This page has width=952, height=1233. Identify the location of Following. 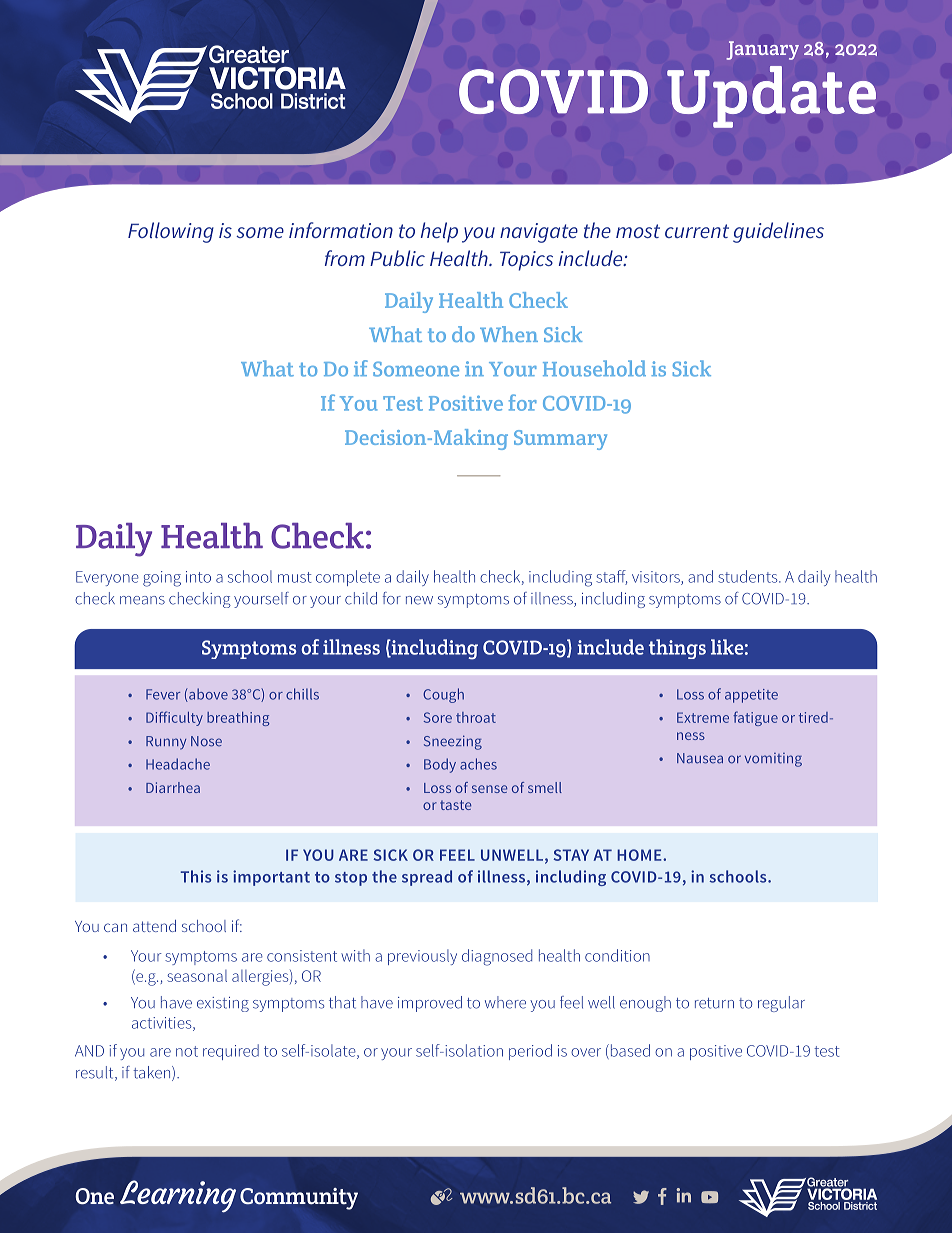
(171, 232).
